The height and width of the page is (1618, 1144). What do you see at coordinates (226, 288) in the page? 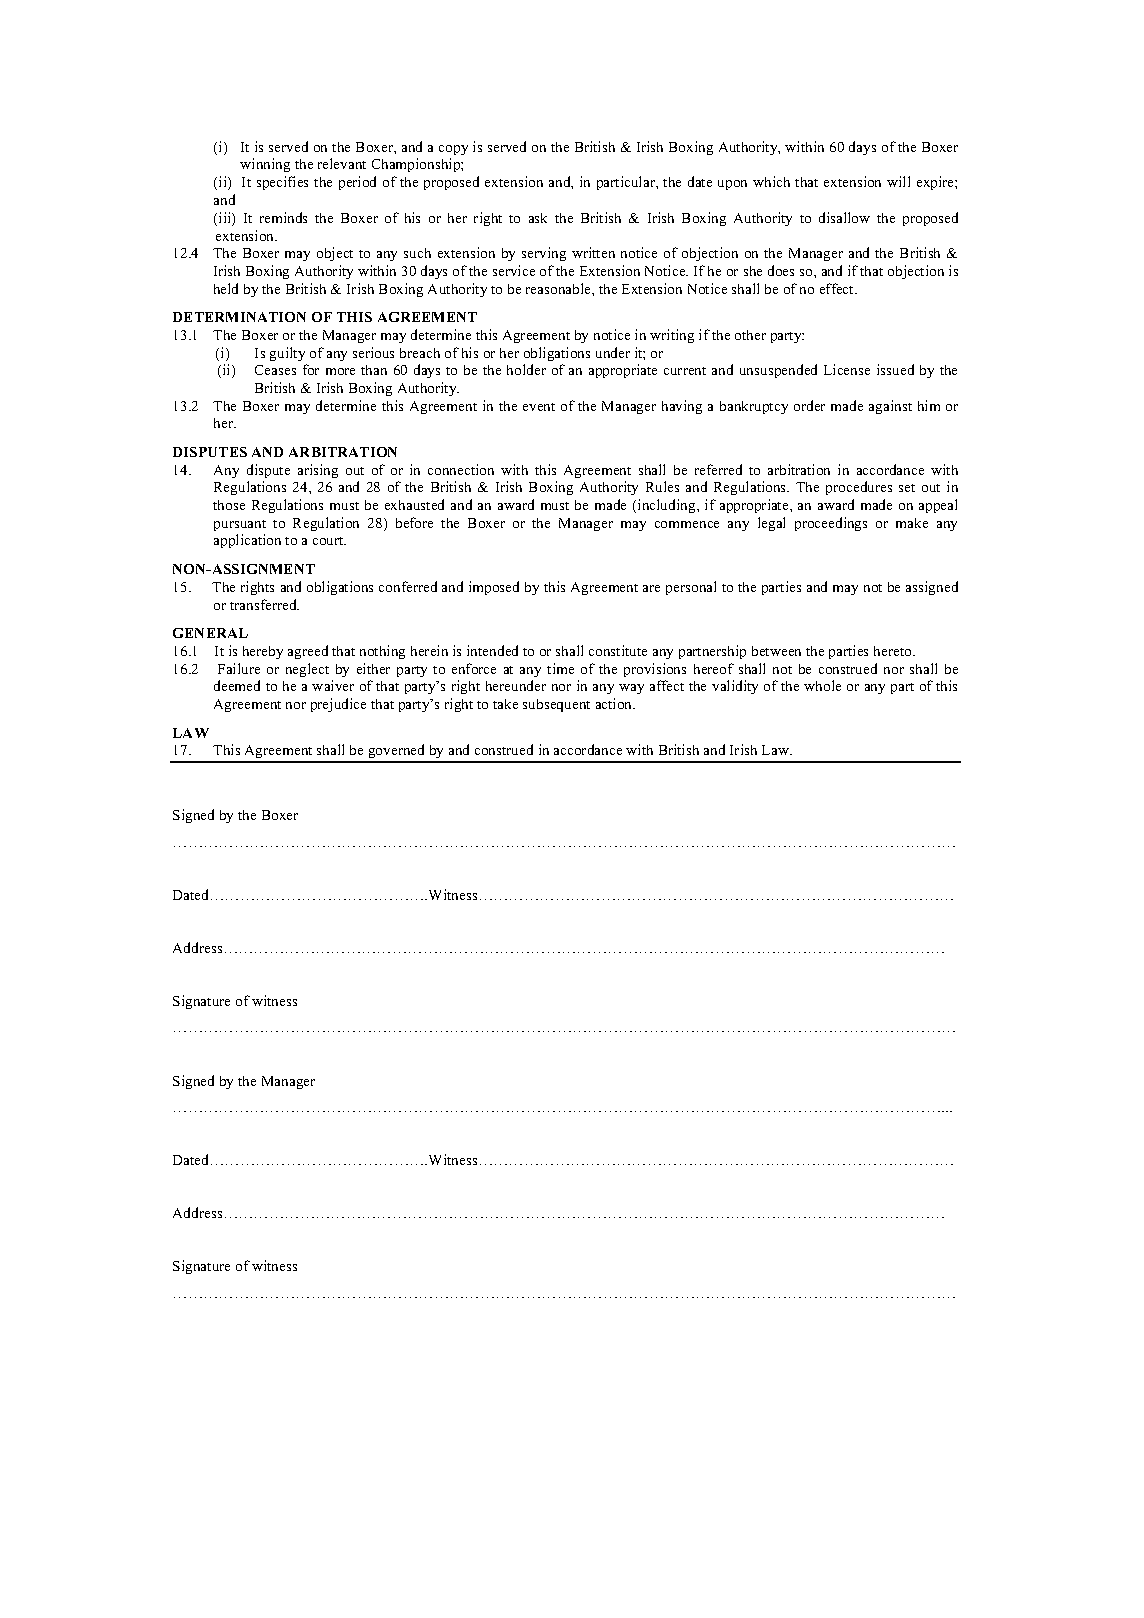
I see `held` at bounding box center [226, 288].
